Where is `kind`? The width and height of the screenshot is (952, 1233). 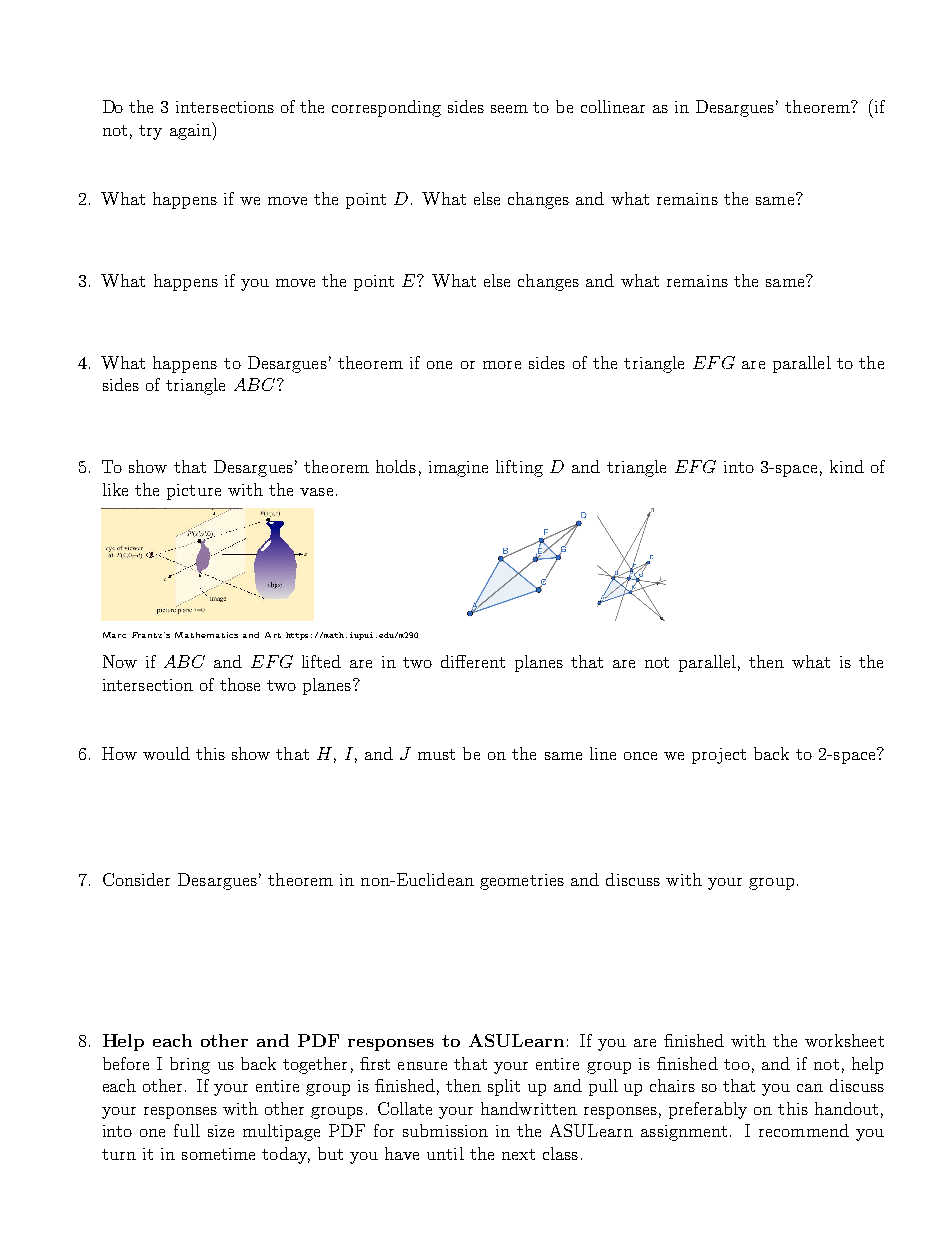 kind is located at coordinates (847, 466).
